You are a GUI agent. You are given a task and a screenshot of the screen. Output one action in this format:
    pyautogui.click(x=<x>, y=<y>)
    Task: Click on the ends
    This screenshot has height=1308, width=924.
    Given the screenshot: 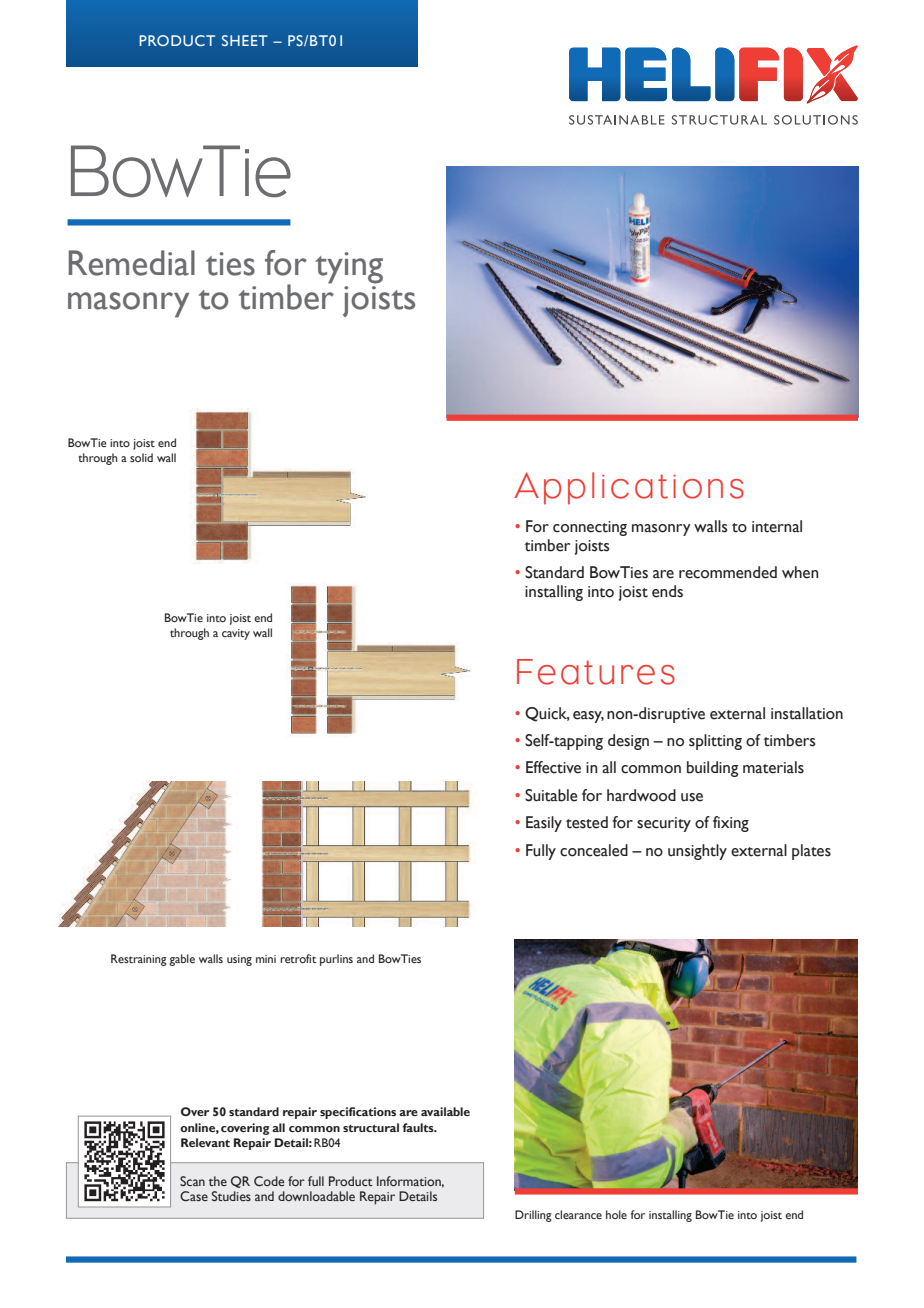 What is the action you would take?
    pyautogui.click(x=667, y=591)
